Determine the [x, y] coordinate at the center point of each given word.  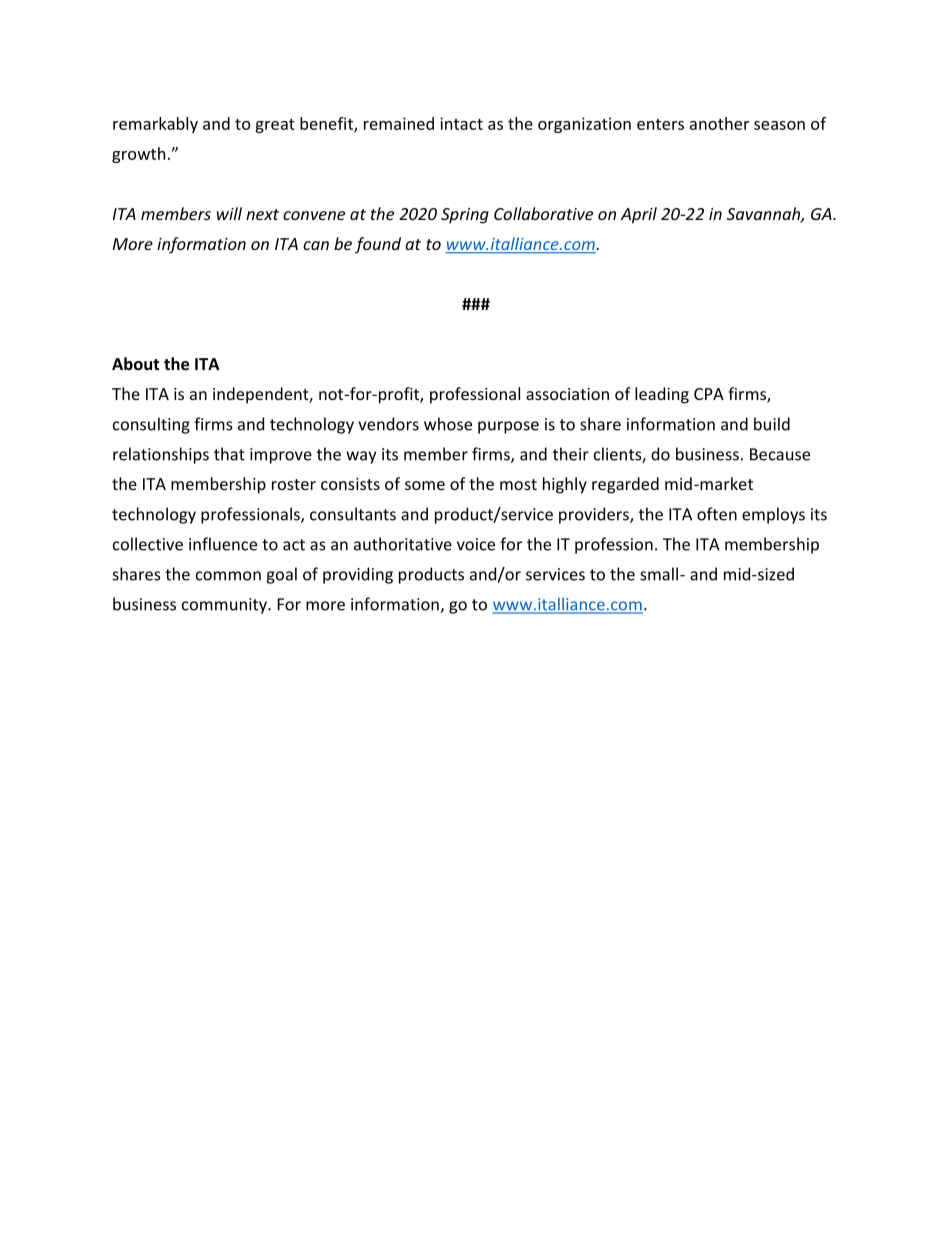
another [719, 123]
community [225, 606]
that [229, 454]
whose [448, 424]
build [772, 424]
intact [461, 123]
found [378, 245]
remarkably [155, 125]
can [316, 245]
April [639, 215]
